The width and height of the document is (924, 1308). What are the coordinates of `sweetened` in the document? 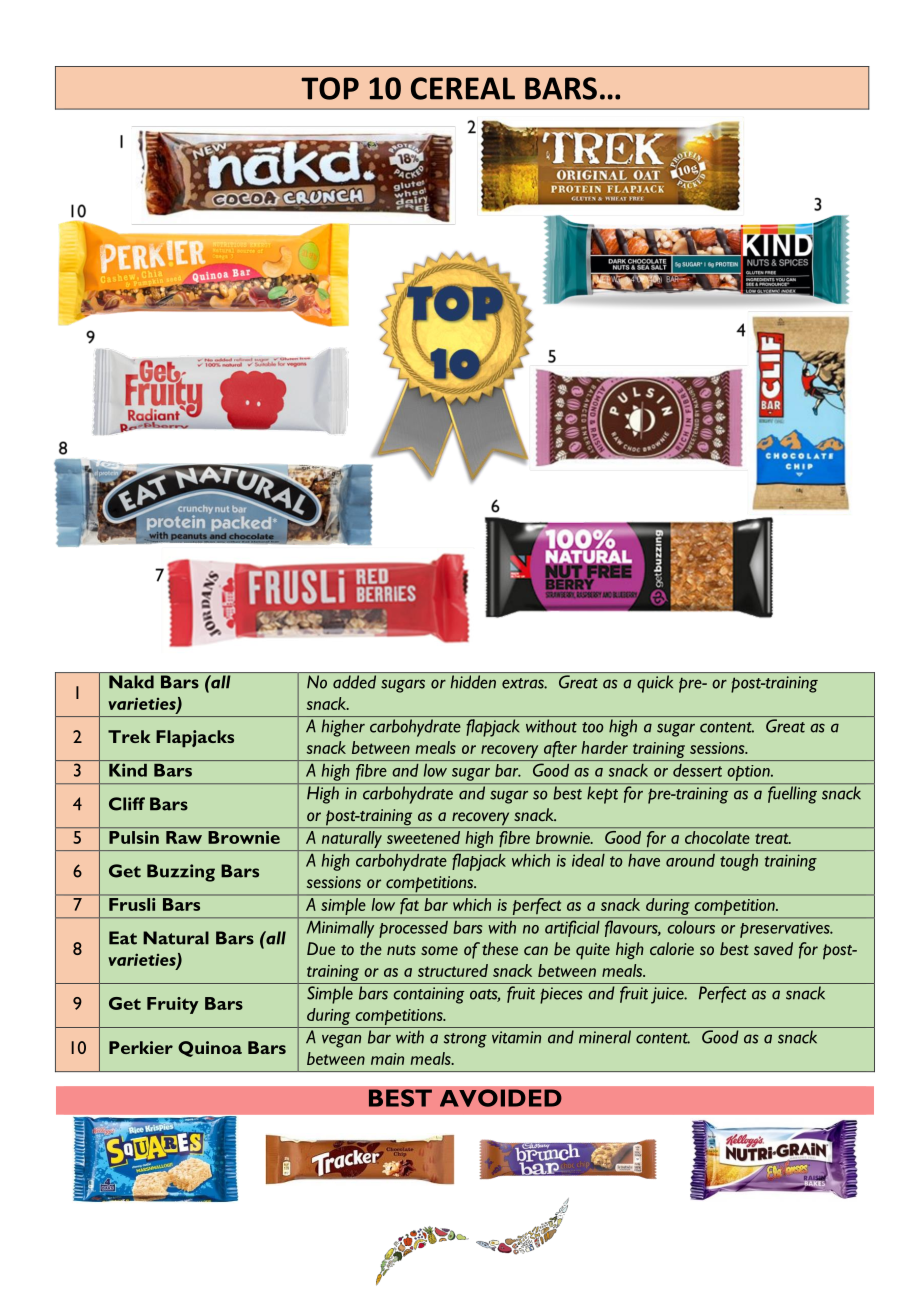 It's located at (423, 837).
